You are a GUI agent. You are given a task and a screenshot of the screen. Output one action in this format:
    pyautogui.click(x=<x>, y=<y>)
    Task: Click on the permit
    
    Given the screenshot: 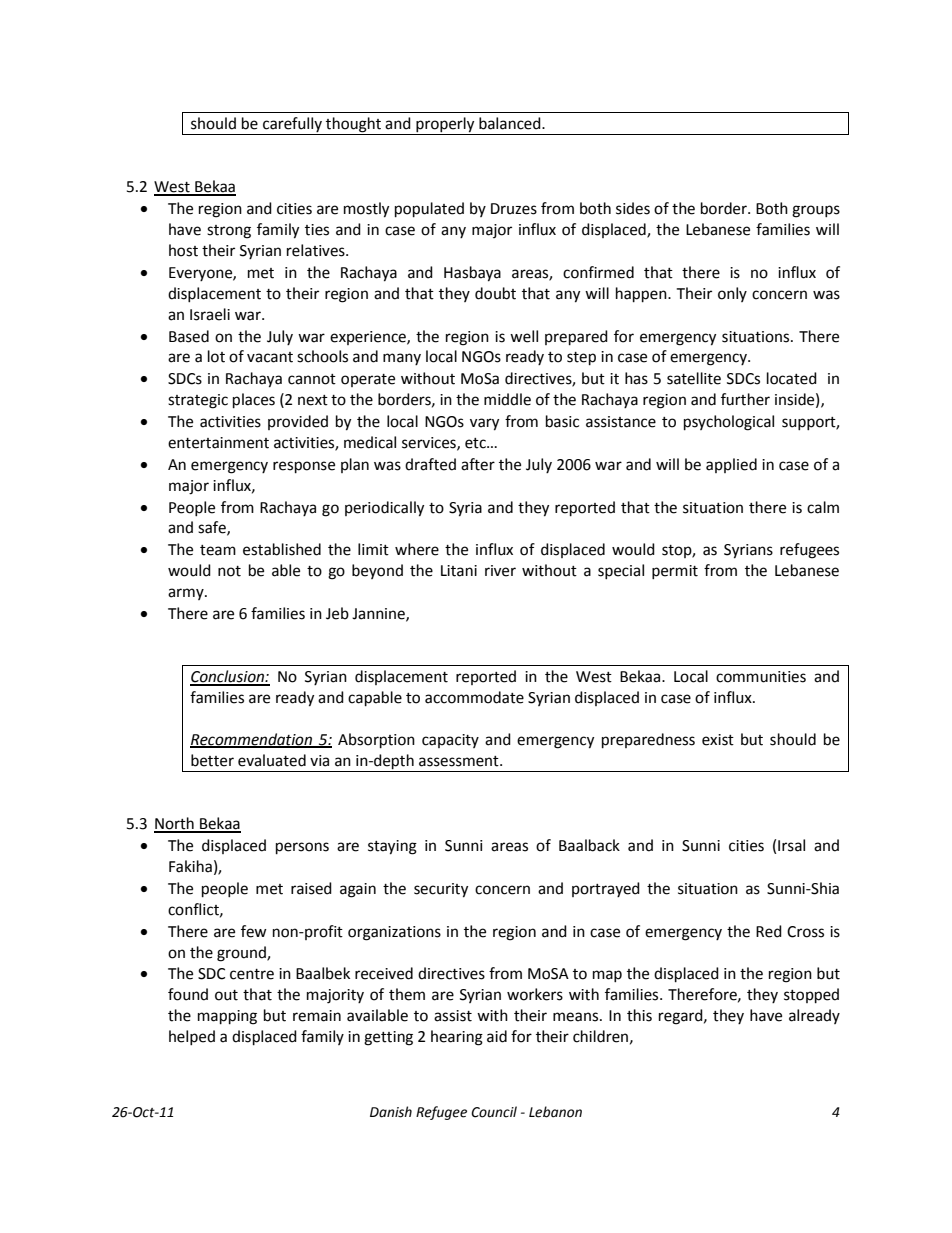 What is the action you would take?
    pyautogui.click(x=675, y=572)
